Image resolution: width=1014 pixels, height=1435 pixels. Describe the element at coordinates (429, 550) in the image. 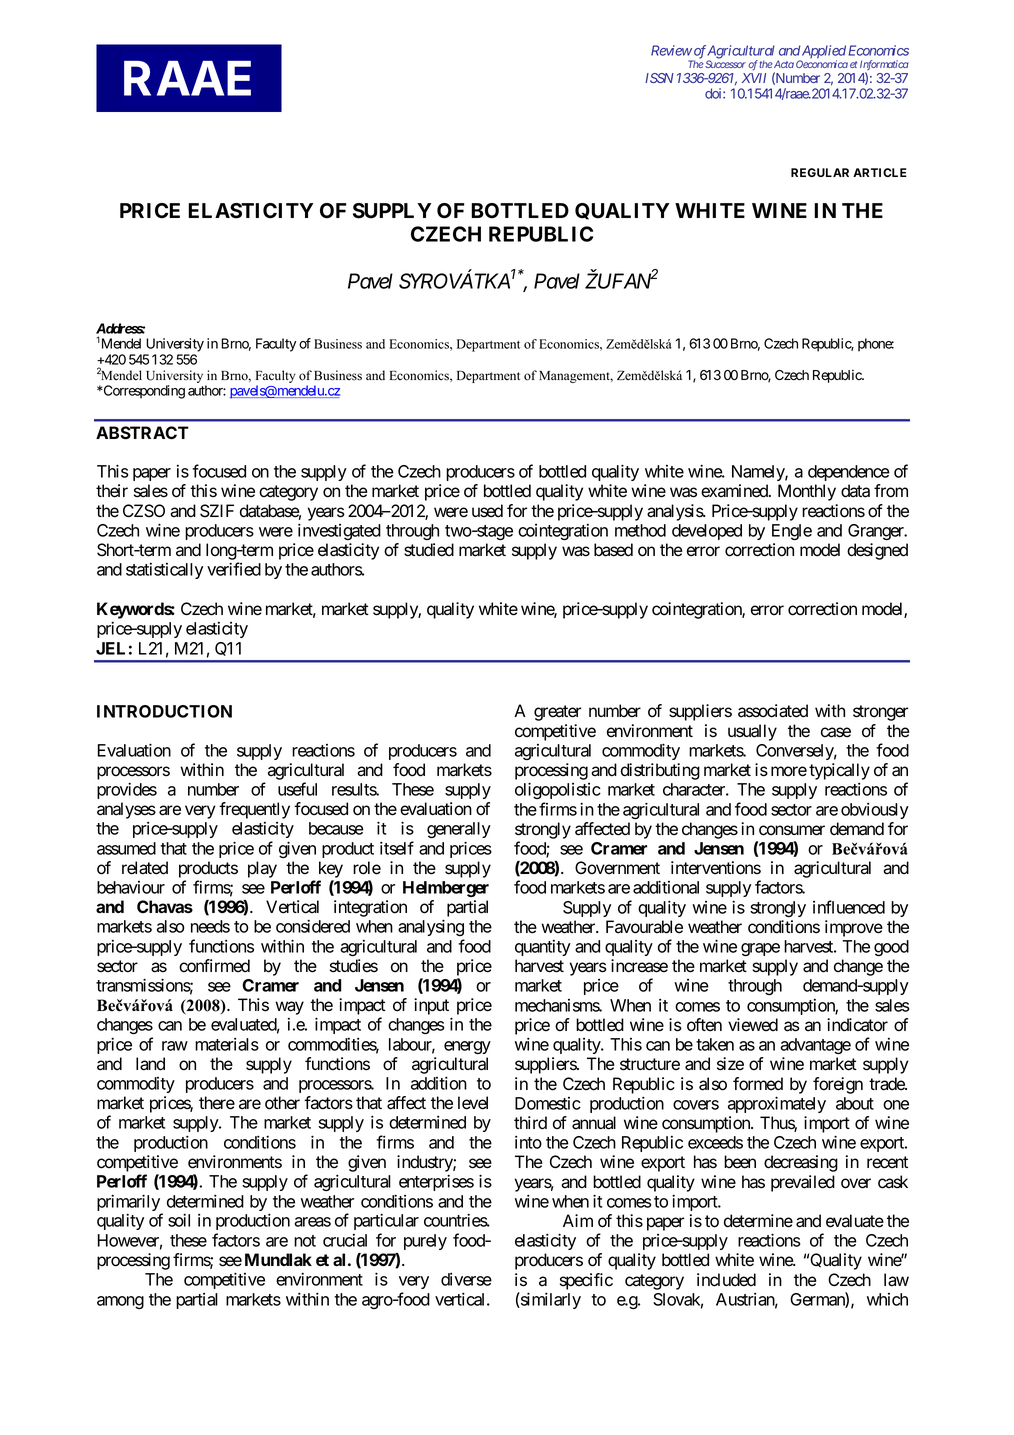

I see `studied` at that location.
